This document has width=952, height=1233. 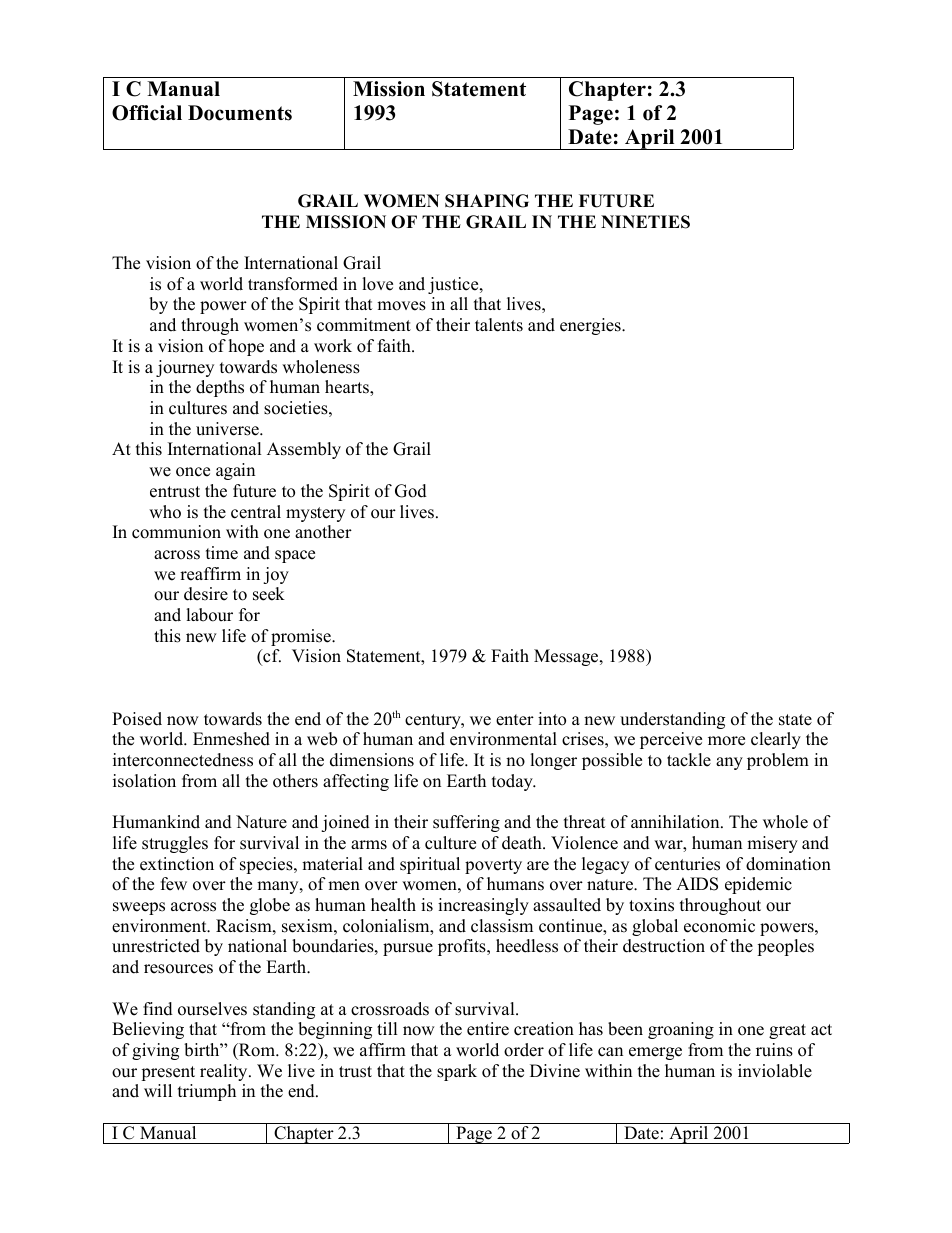 What do you see at coordinates (645, 222) in the document?
I see `NINETIES` at bounding box center [645, 222].
